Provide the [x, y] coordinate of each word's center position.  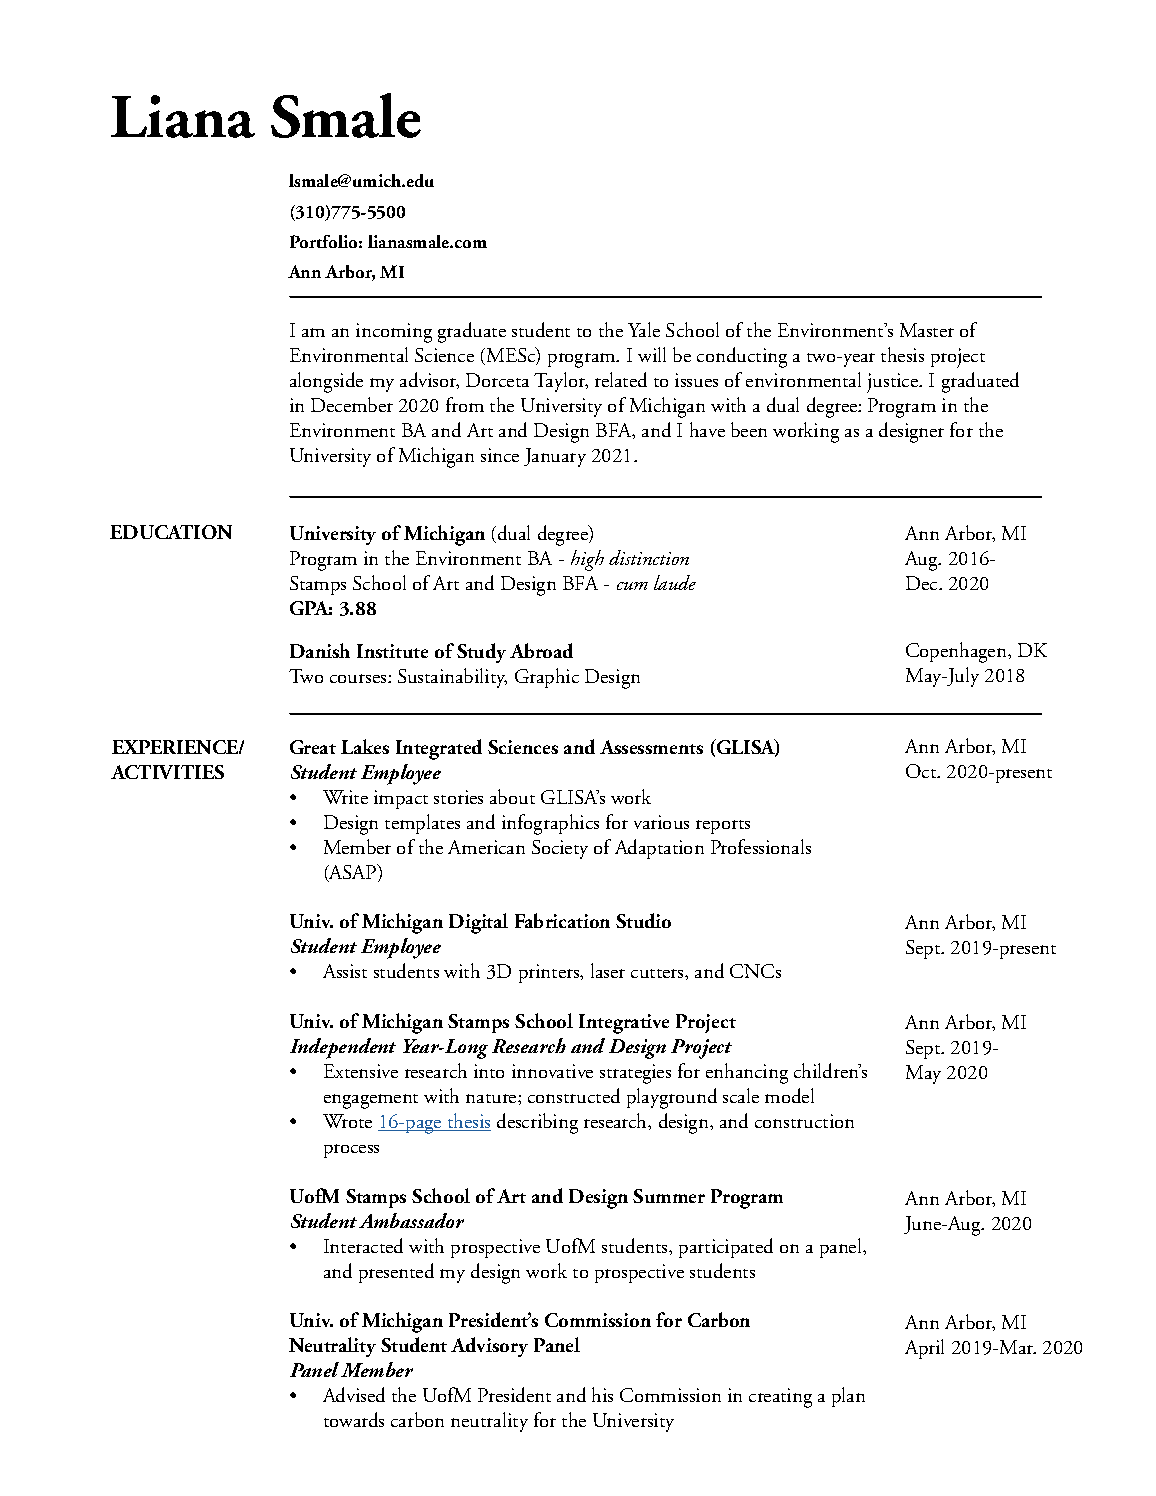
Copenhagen [957, 652]
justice [894, 383]
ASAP [353, 873]
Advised [354, 1394]
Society [560, 849]
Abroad [541, 650]
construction [804, 1121]
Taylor [561, 382]
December [352, 404]
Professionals [761, 846]
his [602, 1394]
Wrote [347, 1121]
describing [537, 1123]
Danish [320, 650]
